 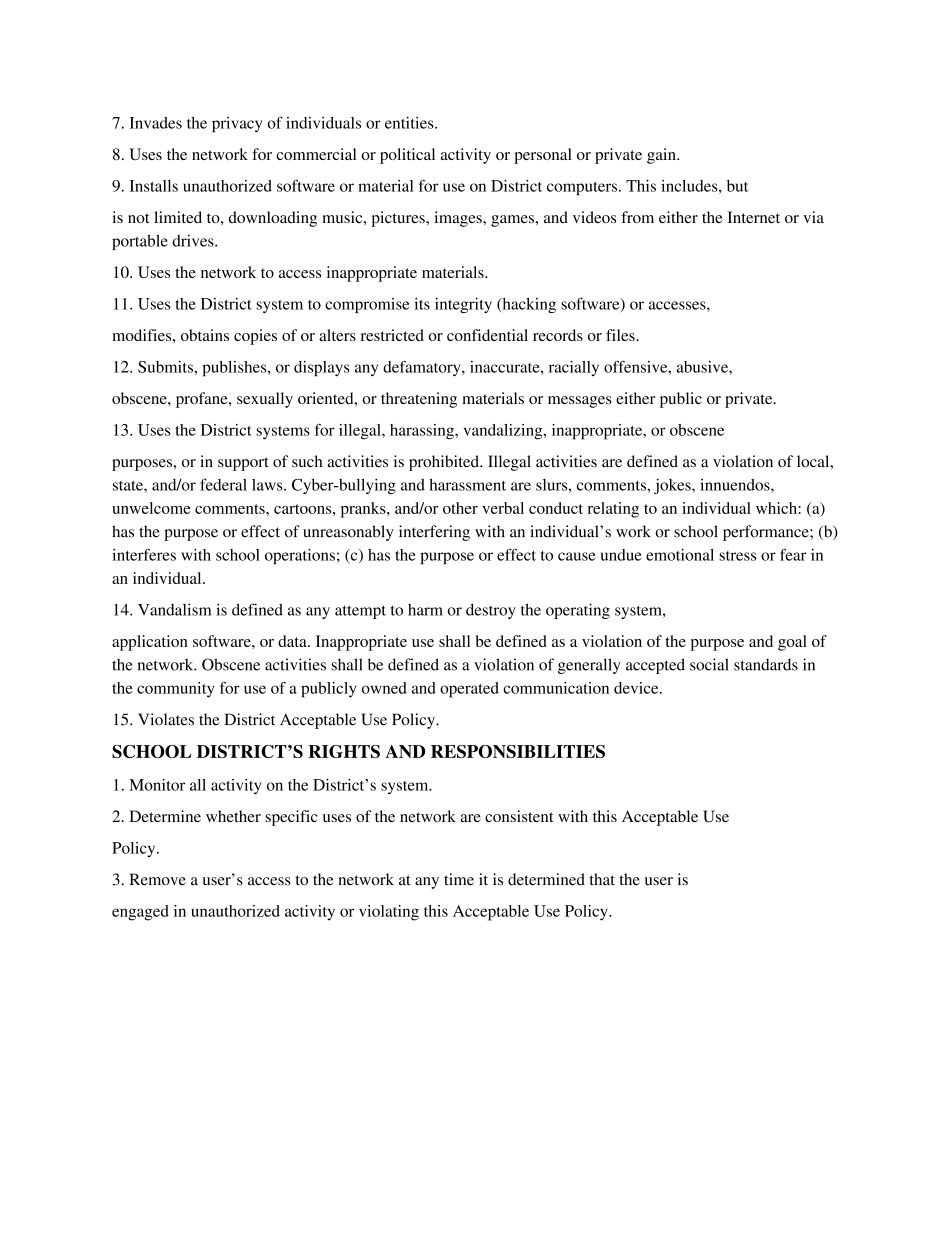 I want to click on privacy, so click(x=237, y=124).
